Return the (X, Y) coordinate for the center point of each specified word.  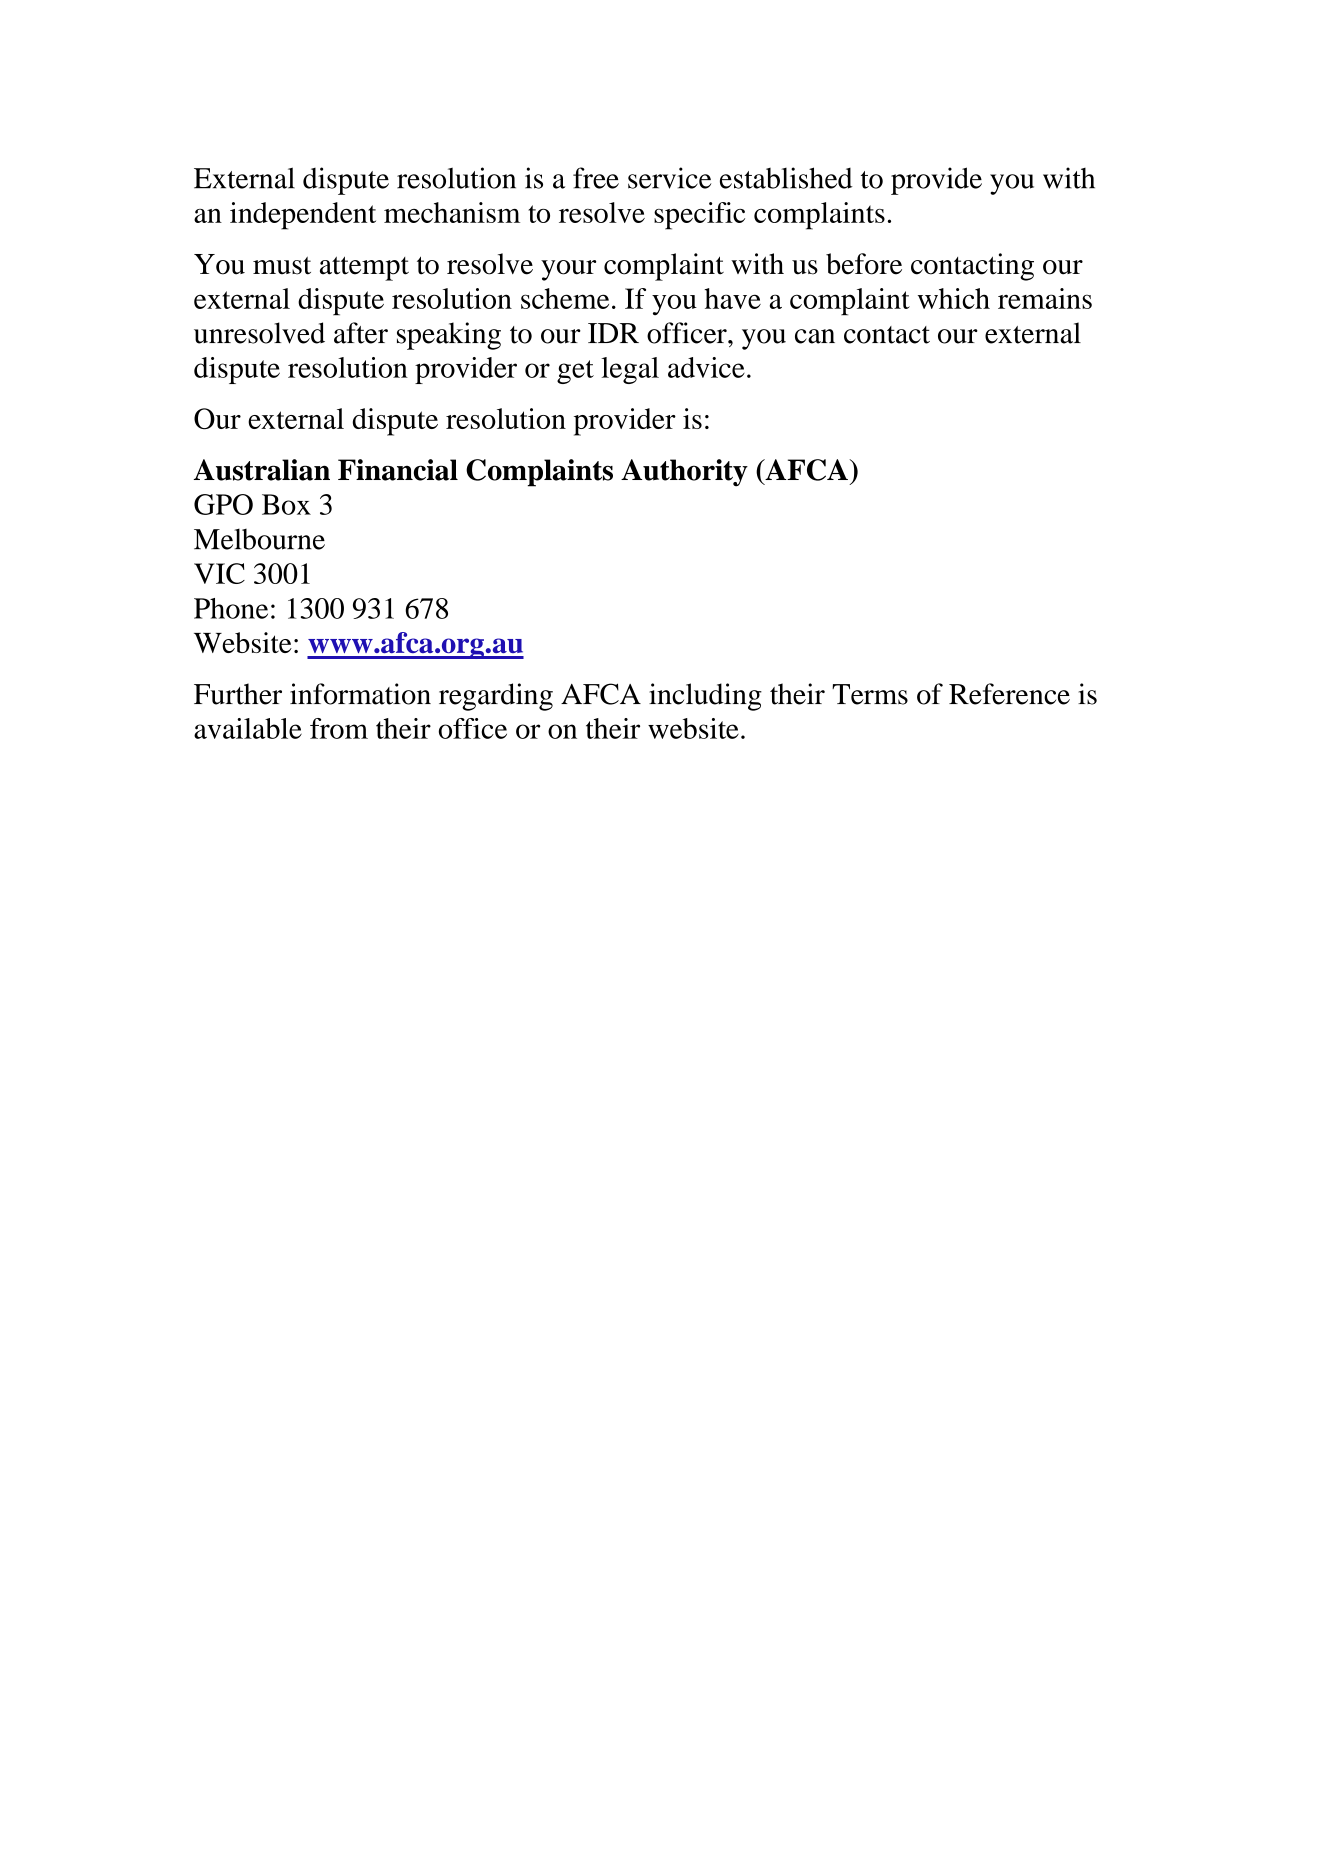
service (669, 178)
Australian (262, 470)
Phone (231, 608)
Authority (684, 473)
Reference (1009, 694)
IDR (613, 333)
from (339, 728)
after (361, 333)
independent (303, 216)
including (705, 697)
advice (706, 367)
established (786, 178)
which (954, 298)
